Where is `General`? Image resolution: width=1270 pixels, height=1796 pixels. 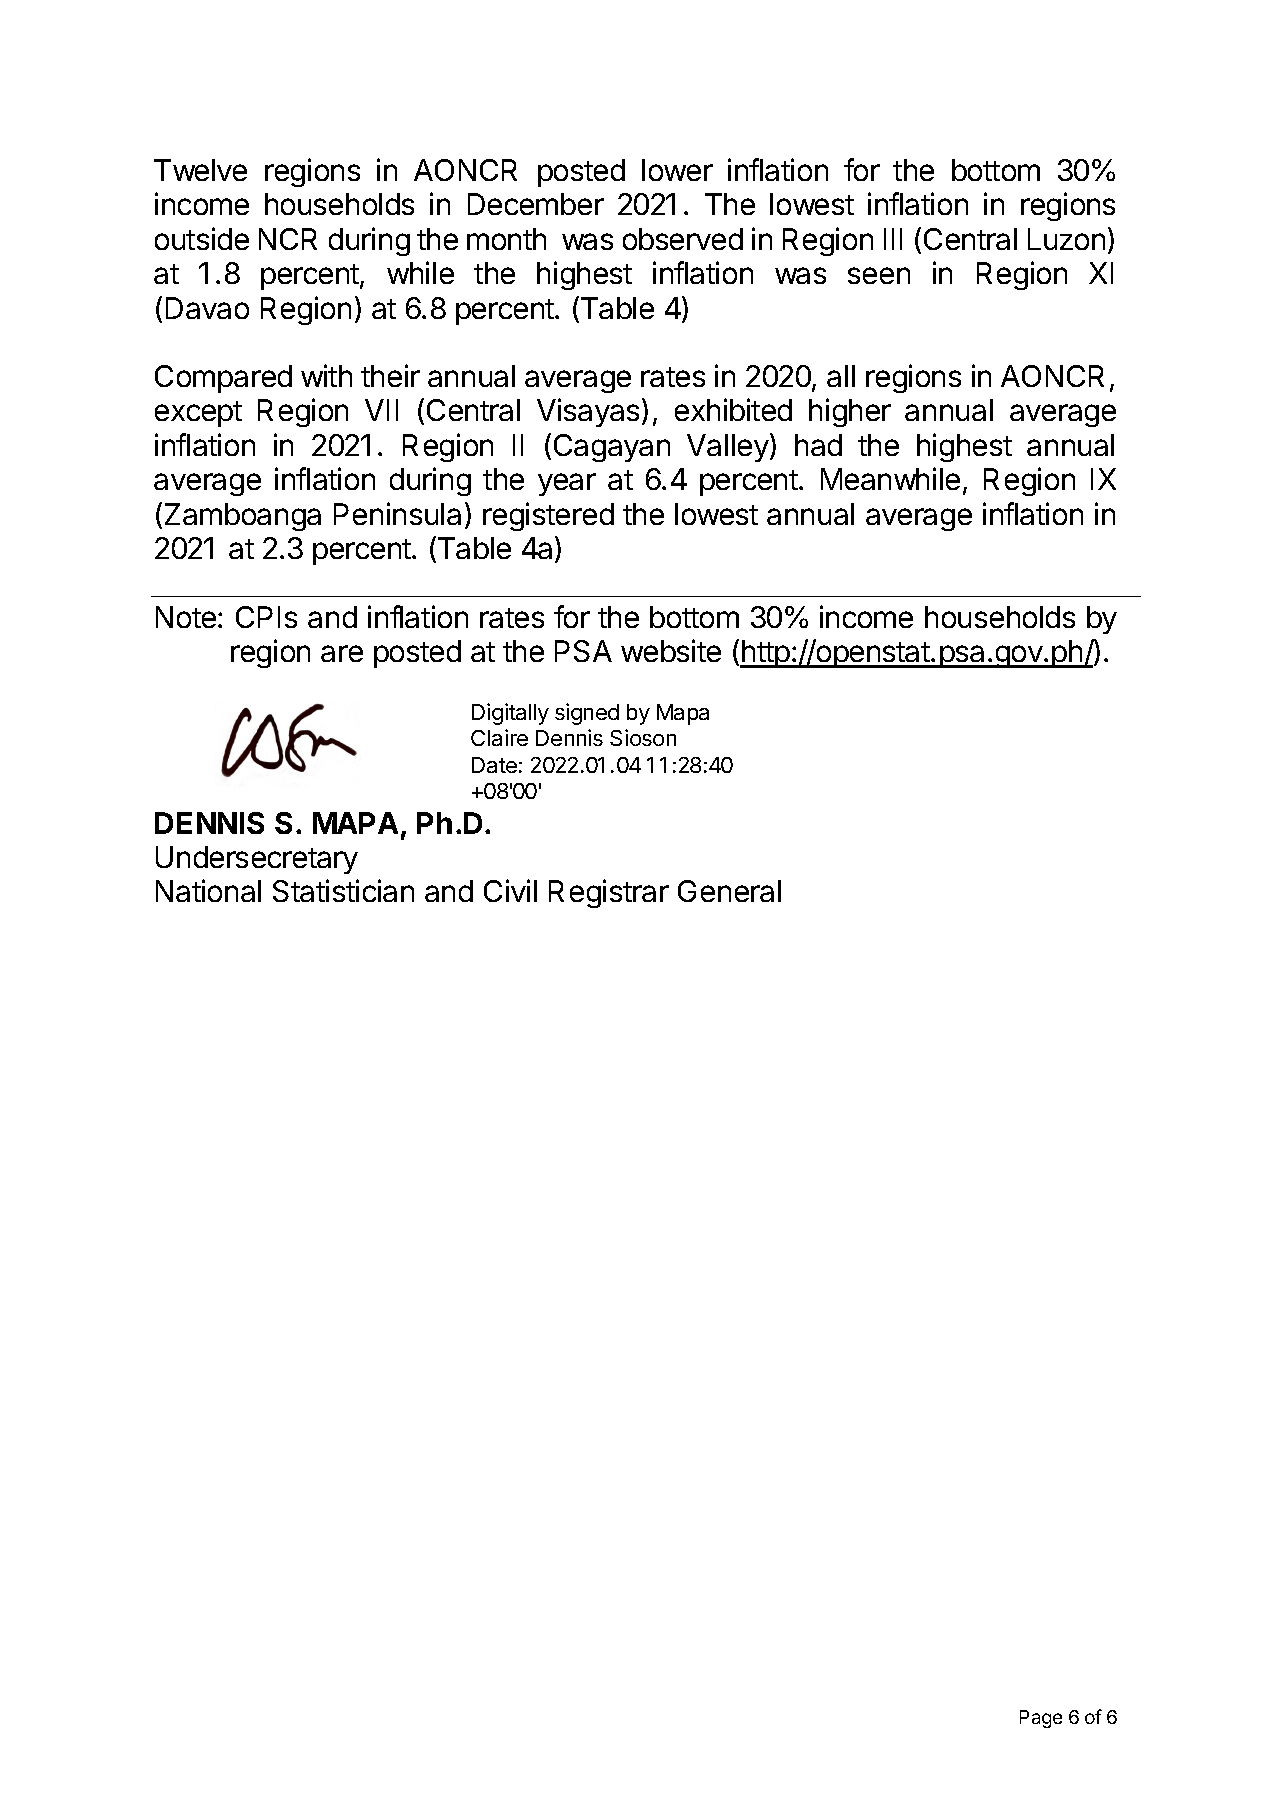 General is located at coordinates (729, 891).
